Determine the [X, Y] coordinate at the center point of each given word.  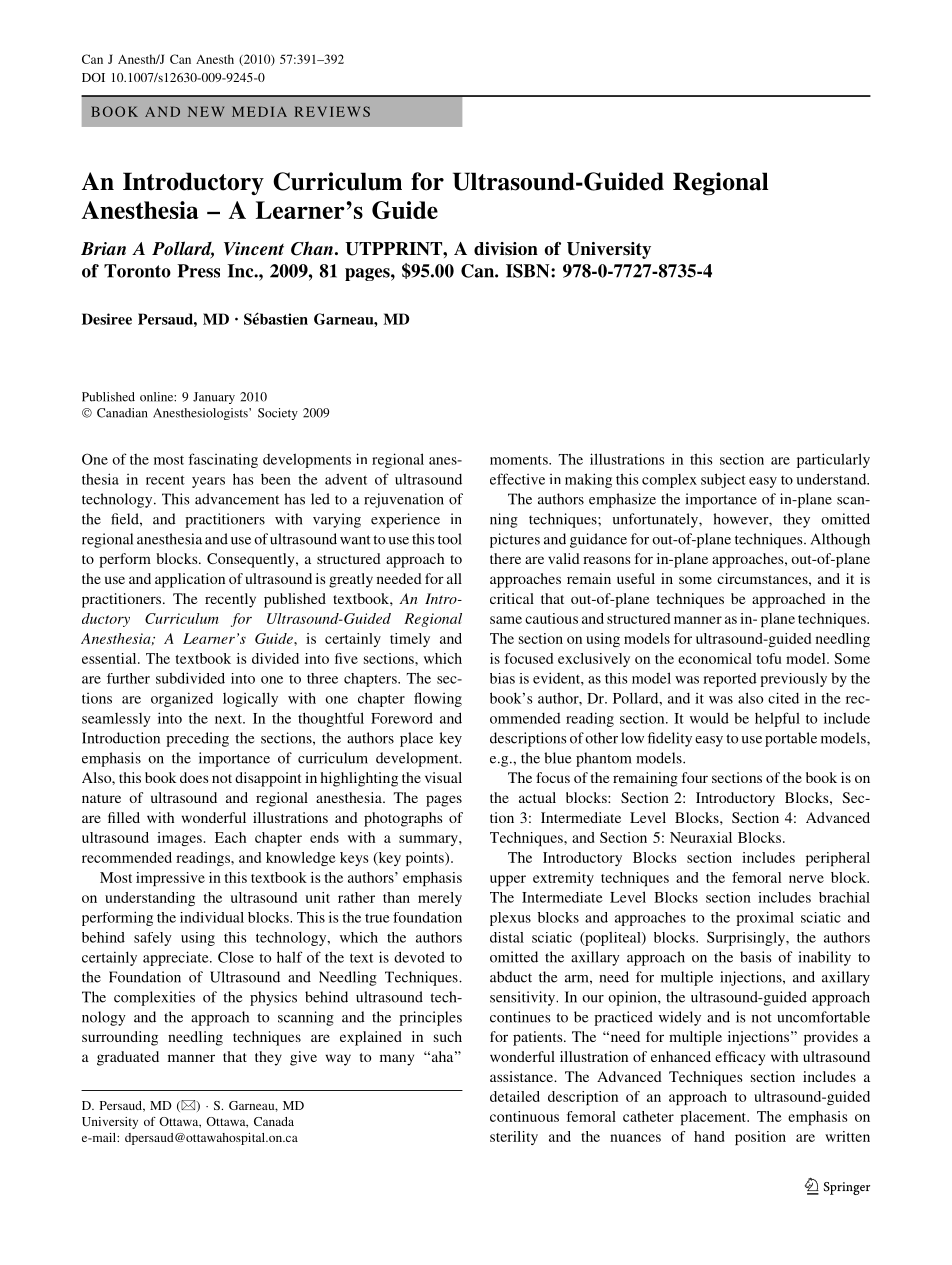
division [506, 249]
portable [791, 739]
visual [443, 777]
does [194, 777]
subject [723, 480]
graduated [128, 1058]
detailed [515, 1096]
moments [520, 460]
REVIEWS [332, 111]
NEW [206, 112]
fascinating [223, 460]
